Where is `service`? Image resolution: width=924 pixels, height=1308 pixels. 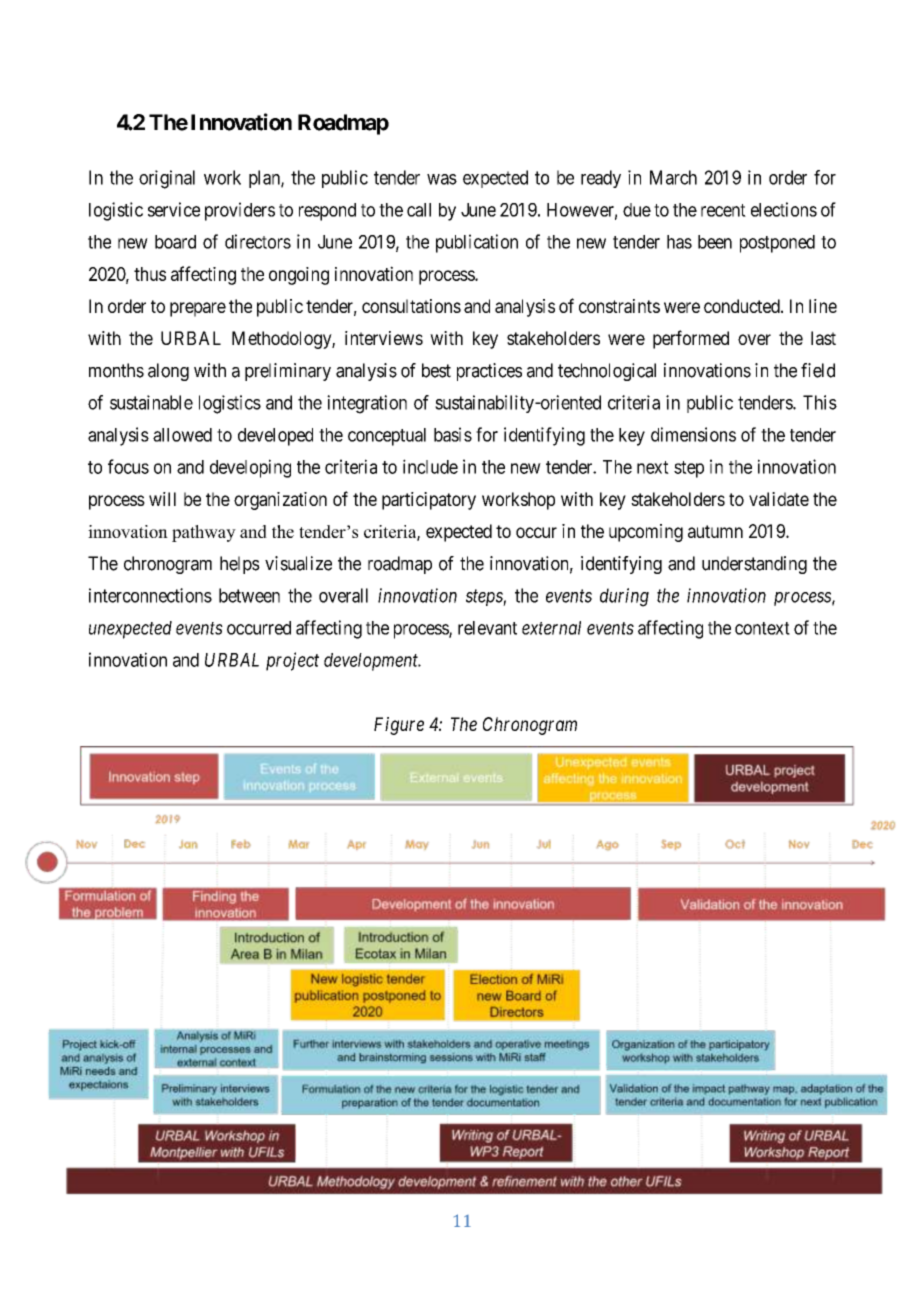
service is located at coordinates (174, 209).
